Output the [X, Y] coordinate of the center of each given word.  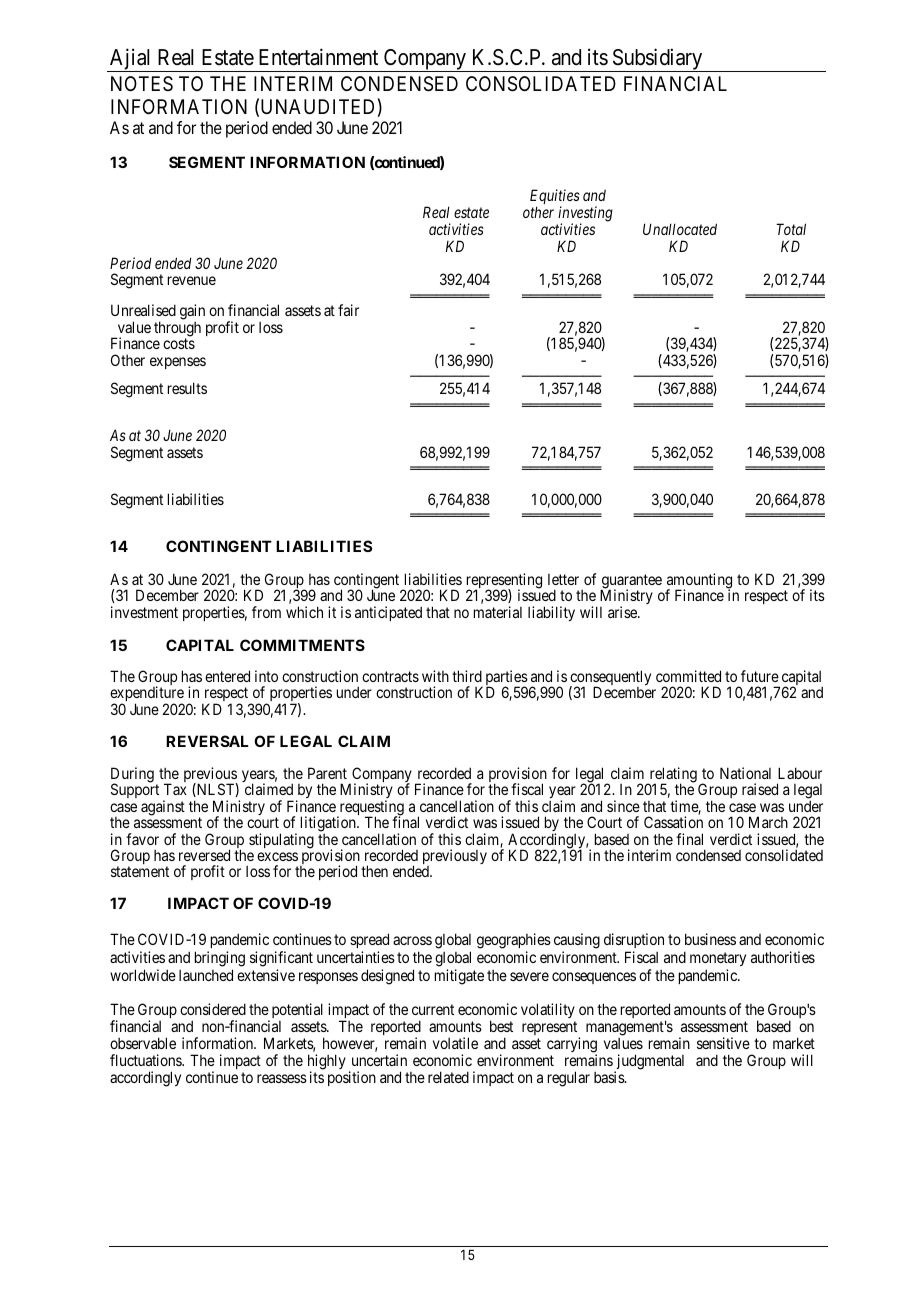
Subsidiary [657, 60]
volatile [455, 1043]
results [187, 388]
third [467, 676]
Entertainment [318, 57]
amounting [699, 582]
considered [213, 1009]
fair [348, 310]
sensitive [723, 1043]
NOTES [142, 83]
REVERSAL [207, 741]
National [745, 773]
